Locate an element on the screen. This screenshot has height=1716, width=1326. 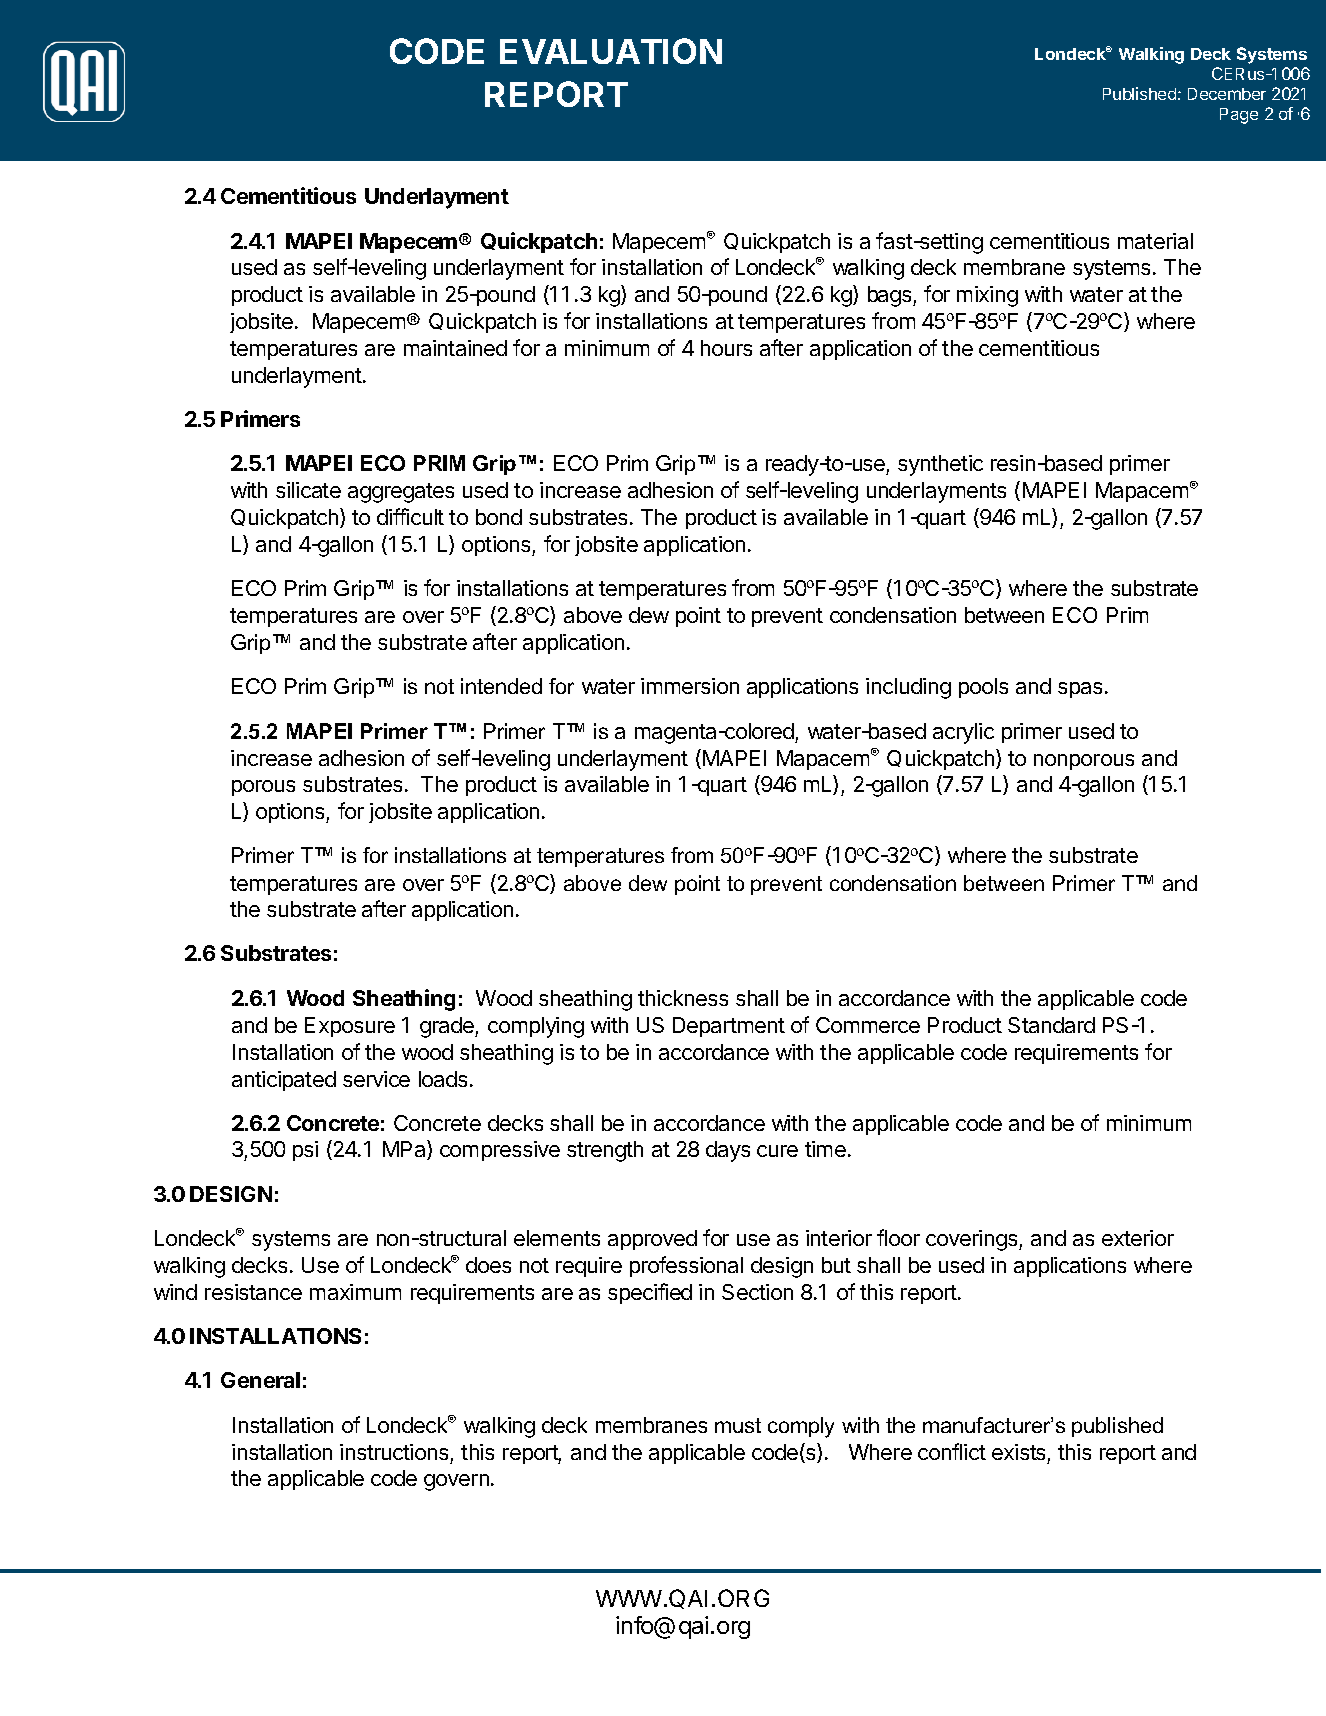
intended is located at coordinates (501, 686).
